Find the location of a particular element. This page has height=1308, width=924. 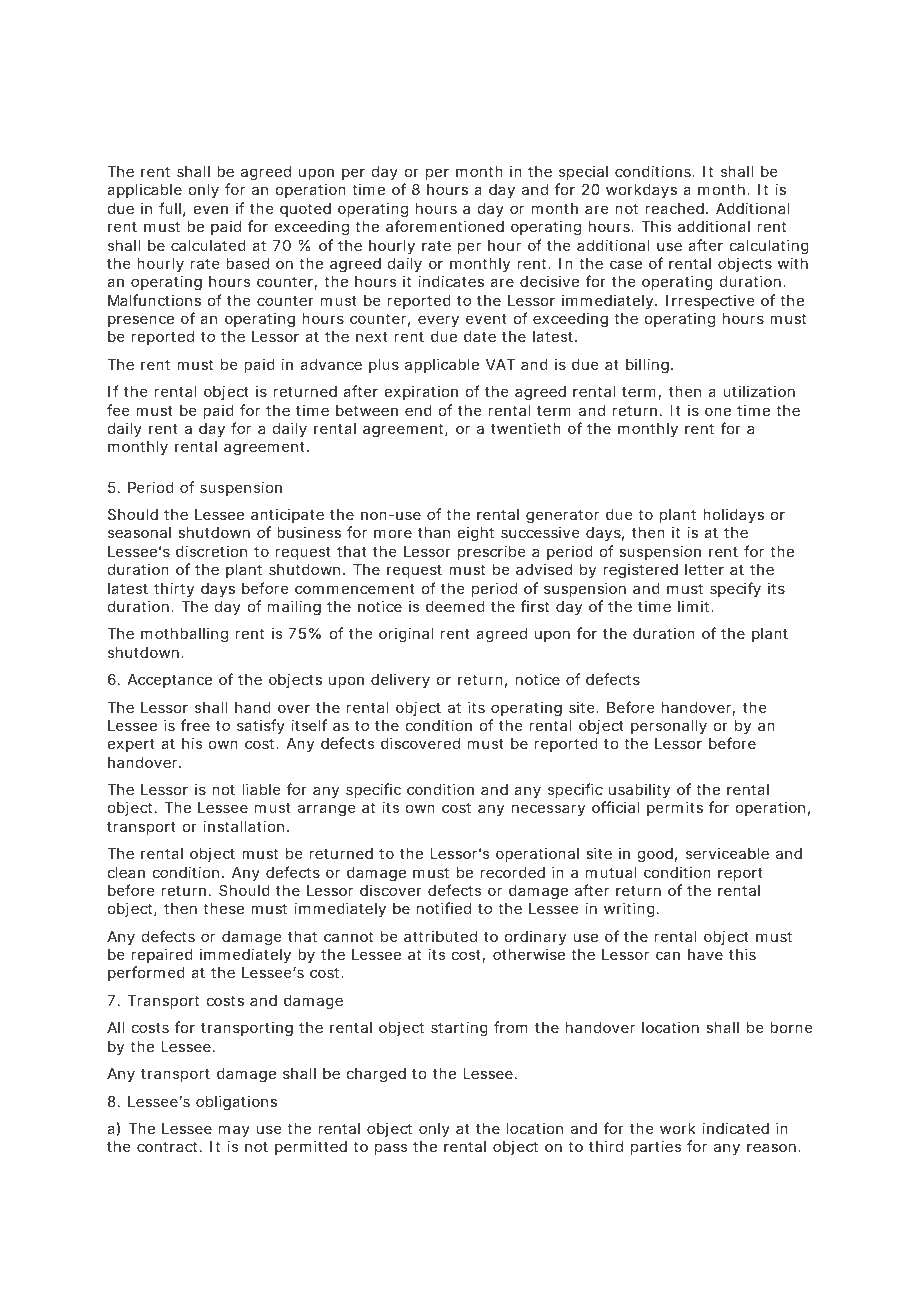

original is located at coordinates (406, 635).
